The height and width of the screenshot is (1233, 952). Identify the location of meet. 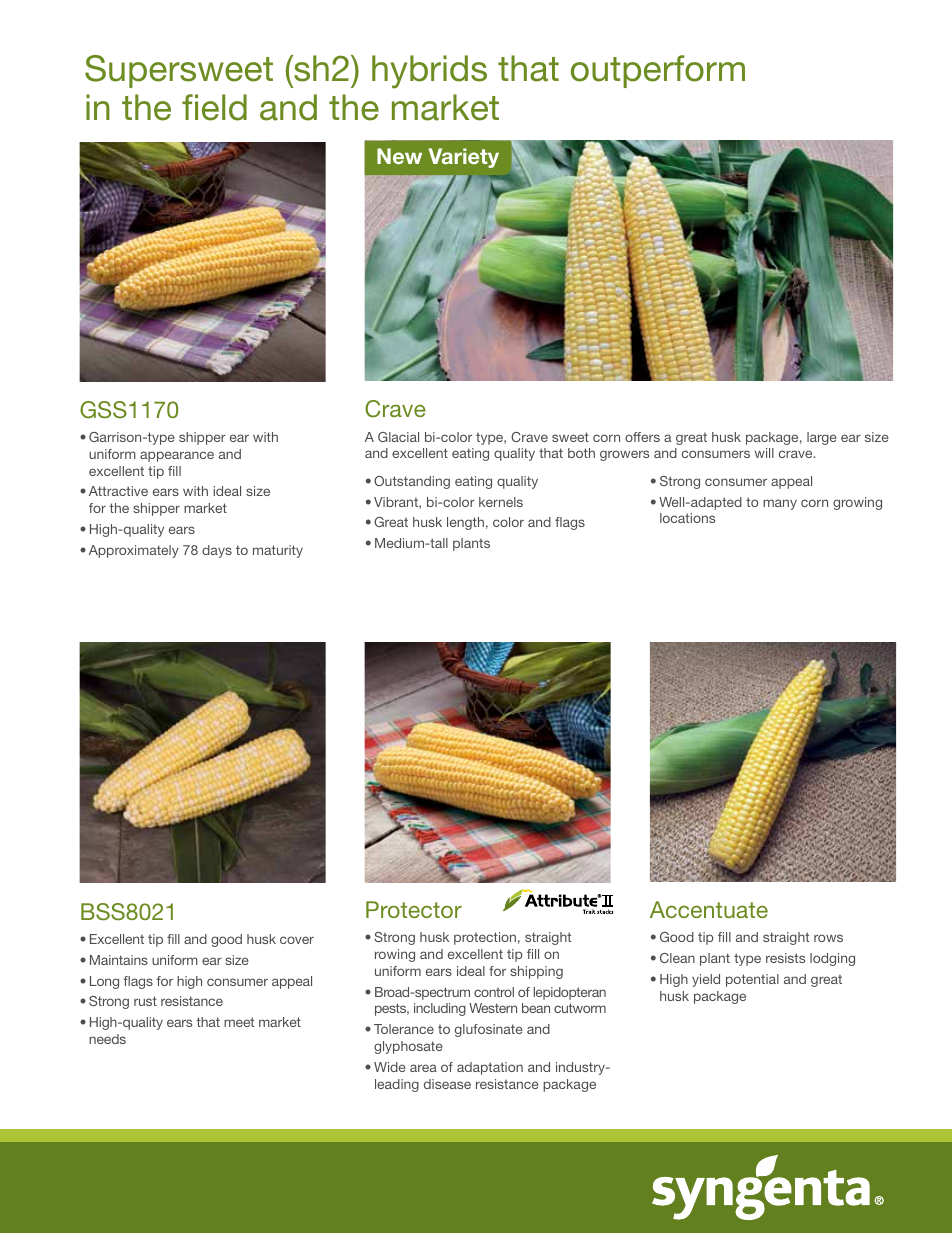
(239, 1022).
